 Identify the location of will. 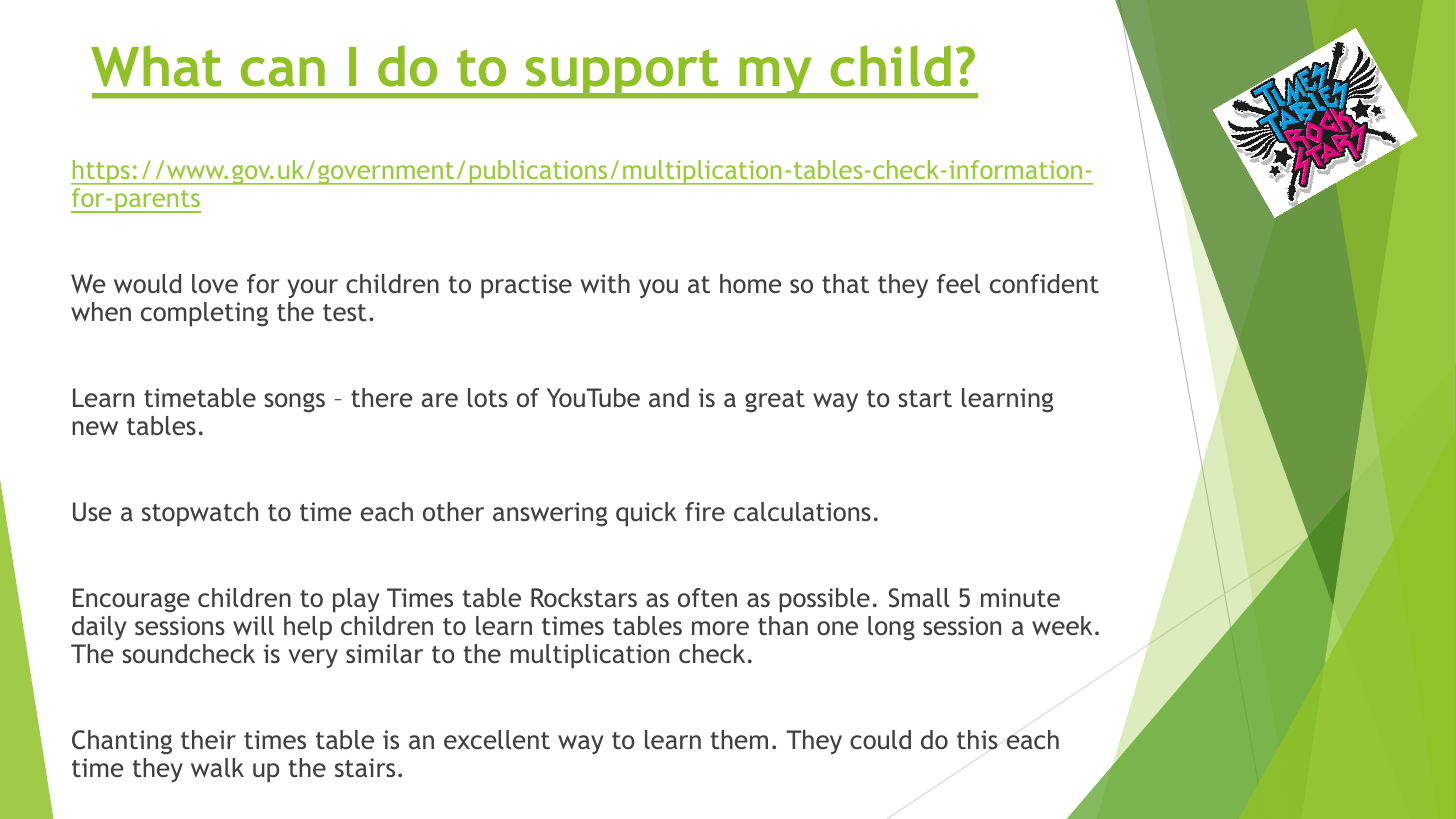
(253, 625).
